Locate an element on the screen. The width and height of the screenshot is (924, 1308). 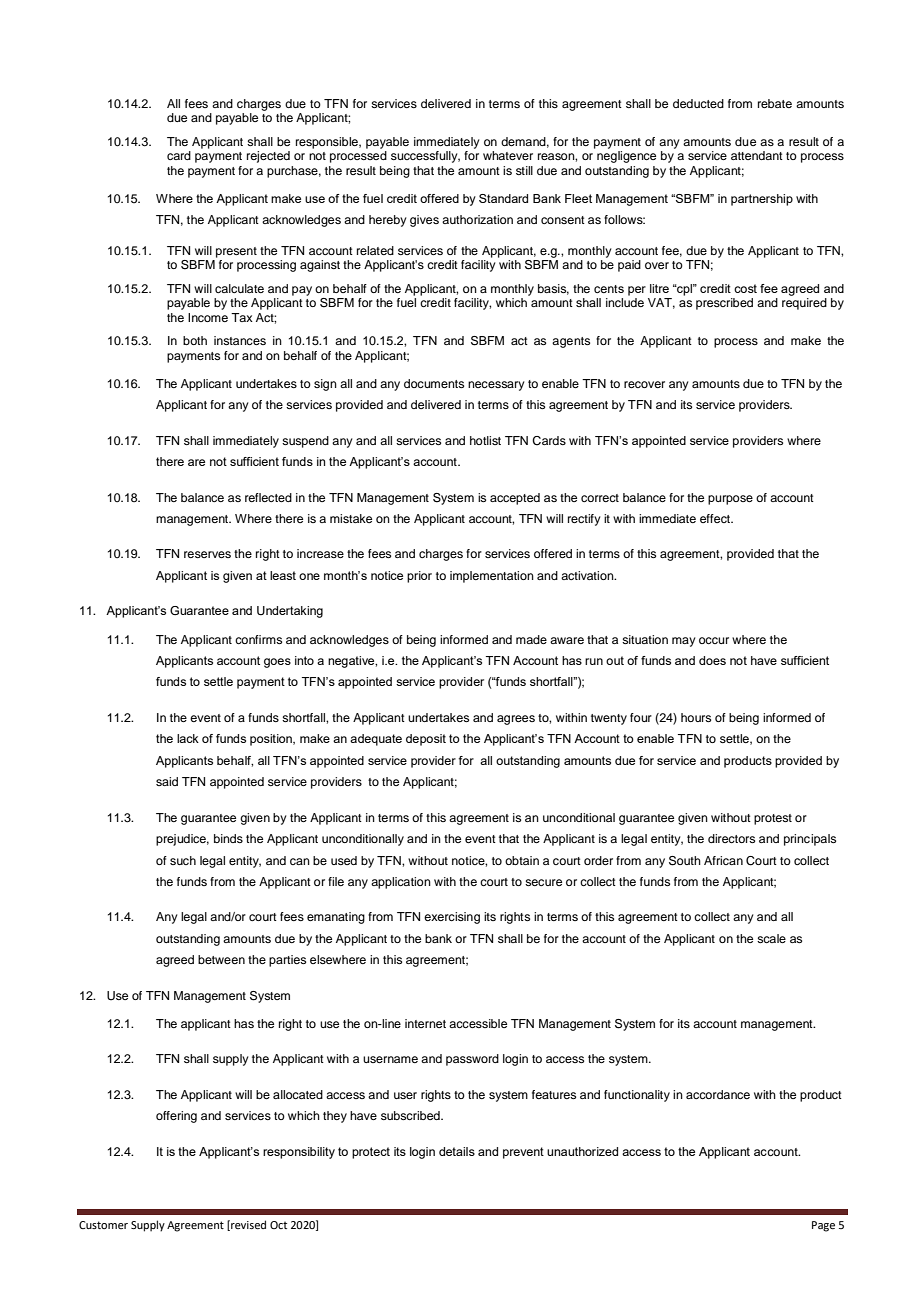
purpose is located at coordinates (730, 500).
